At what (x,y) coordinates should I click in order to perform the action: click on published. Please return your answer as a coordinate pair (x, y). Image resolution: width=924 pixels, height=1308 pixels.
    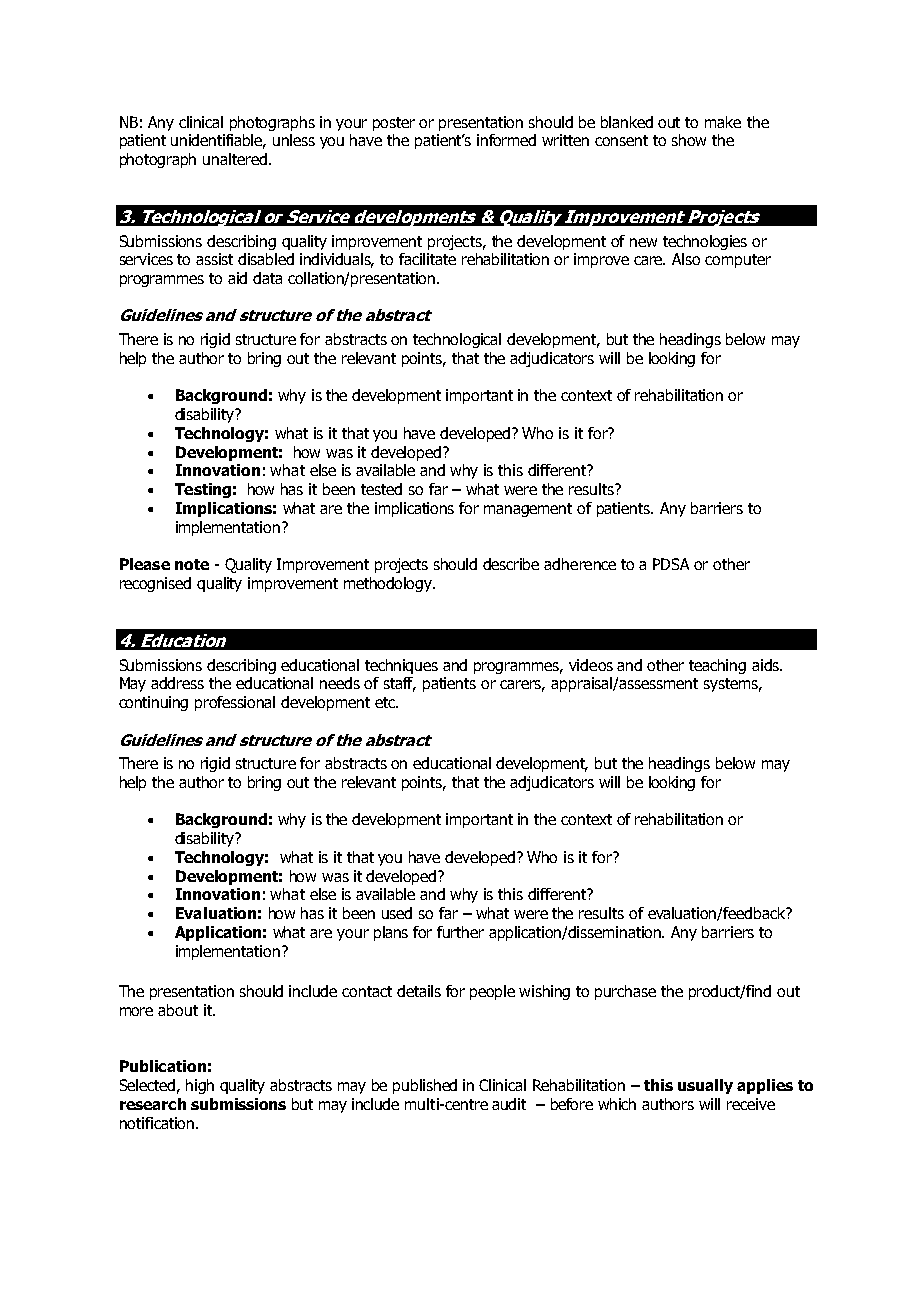
    Looking at the image, I should click on (425, 1086).
